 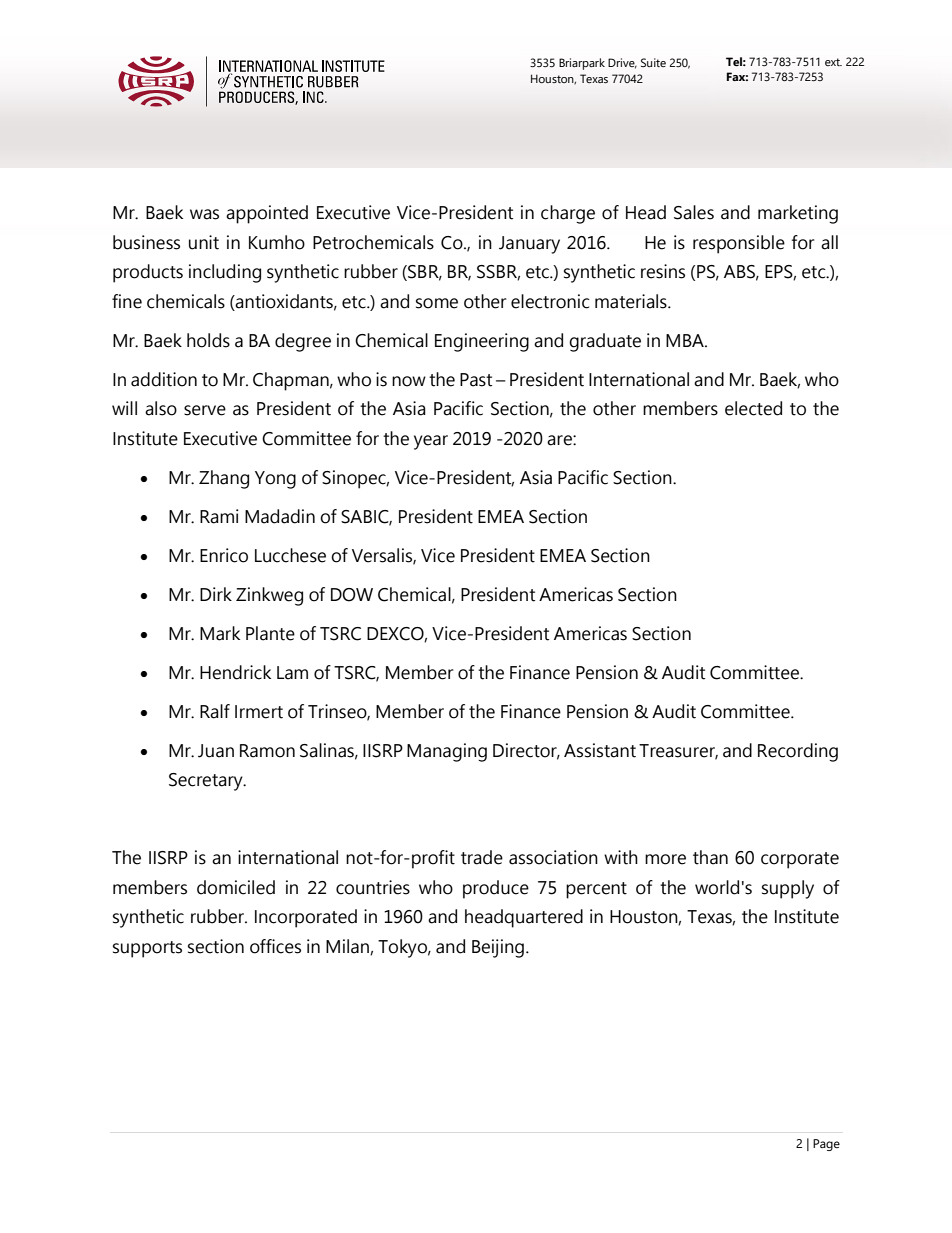 What do you see at coordinates (622, 63) in the screenshot?
I see `Drive` at bounding box center [622, 63].
